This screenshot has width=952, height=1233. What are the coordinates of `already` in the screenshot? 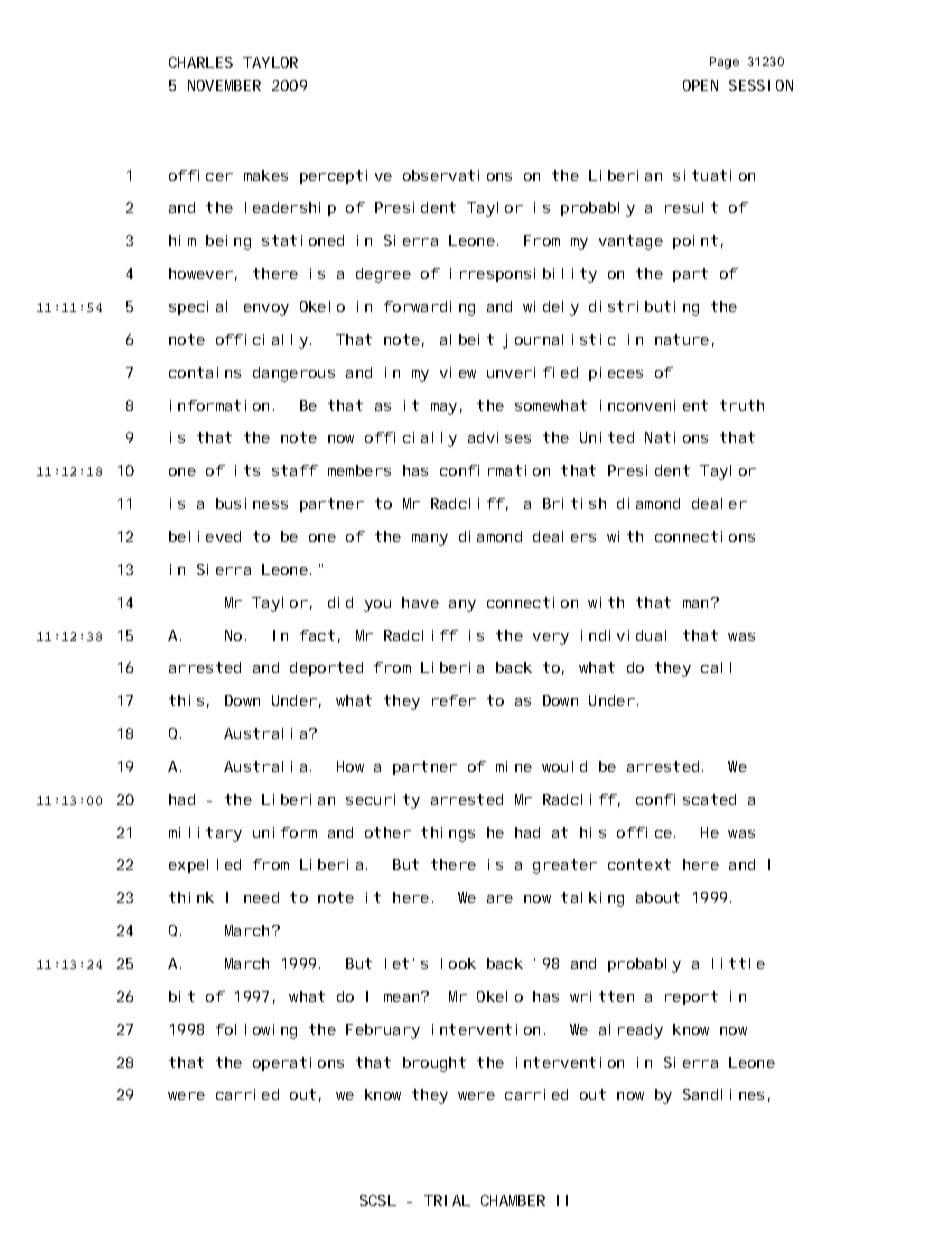 It's located at (631, 1031).
